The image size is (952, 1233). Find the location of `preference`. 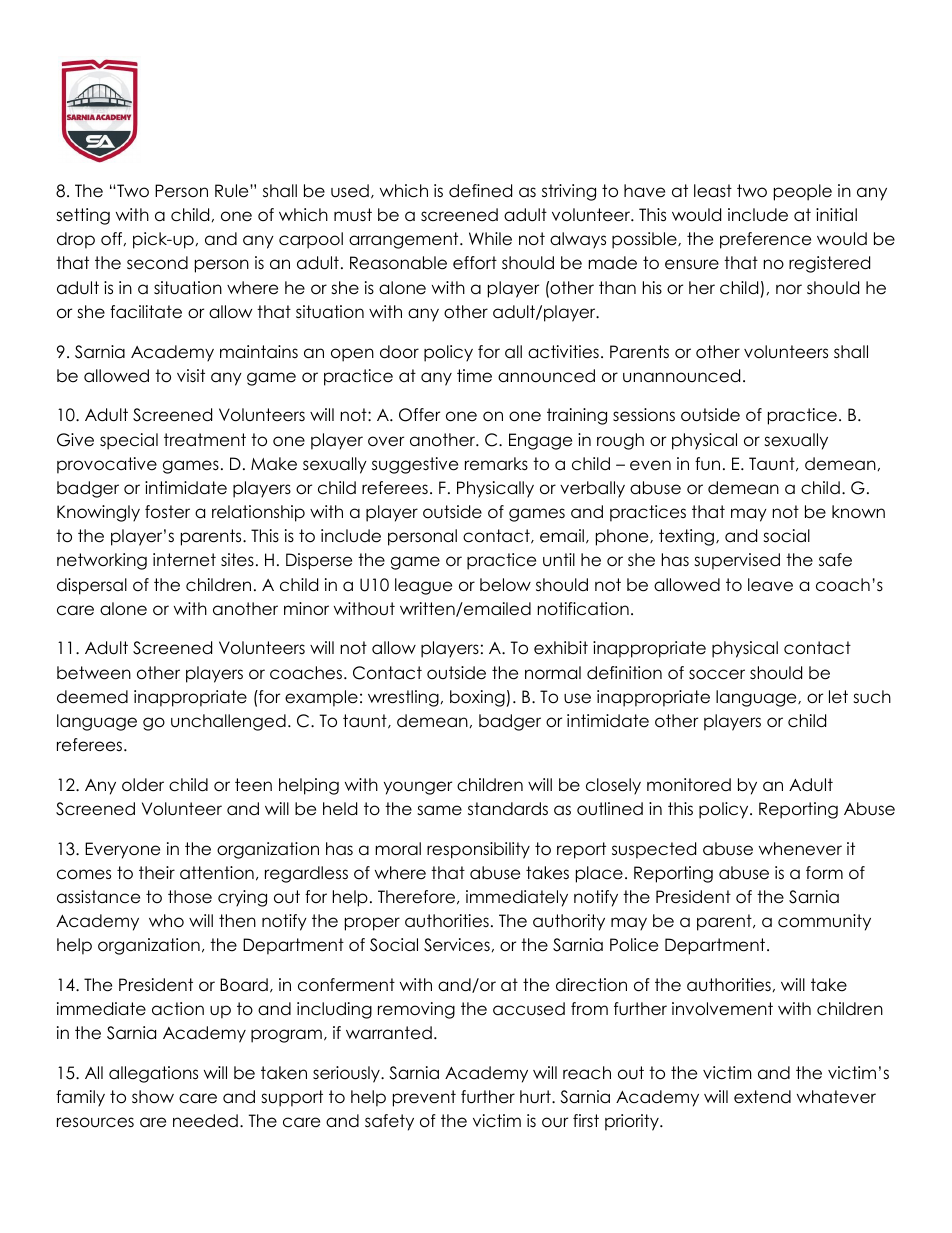

preference is located at coordinates (765, 240).
